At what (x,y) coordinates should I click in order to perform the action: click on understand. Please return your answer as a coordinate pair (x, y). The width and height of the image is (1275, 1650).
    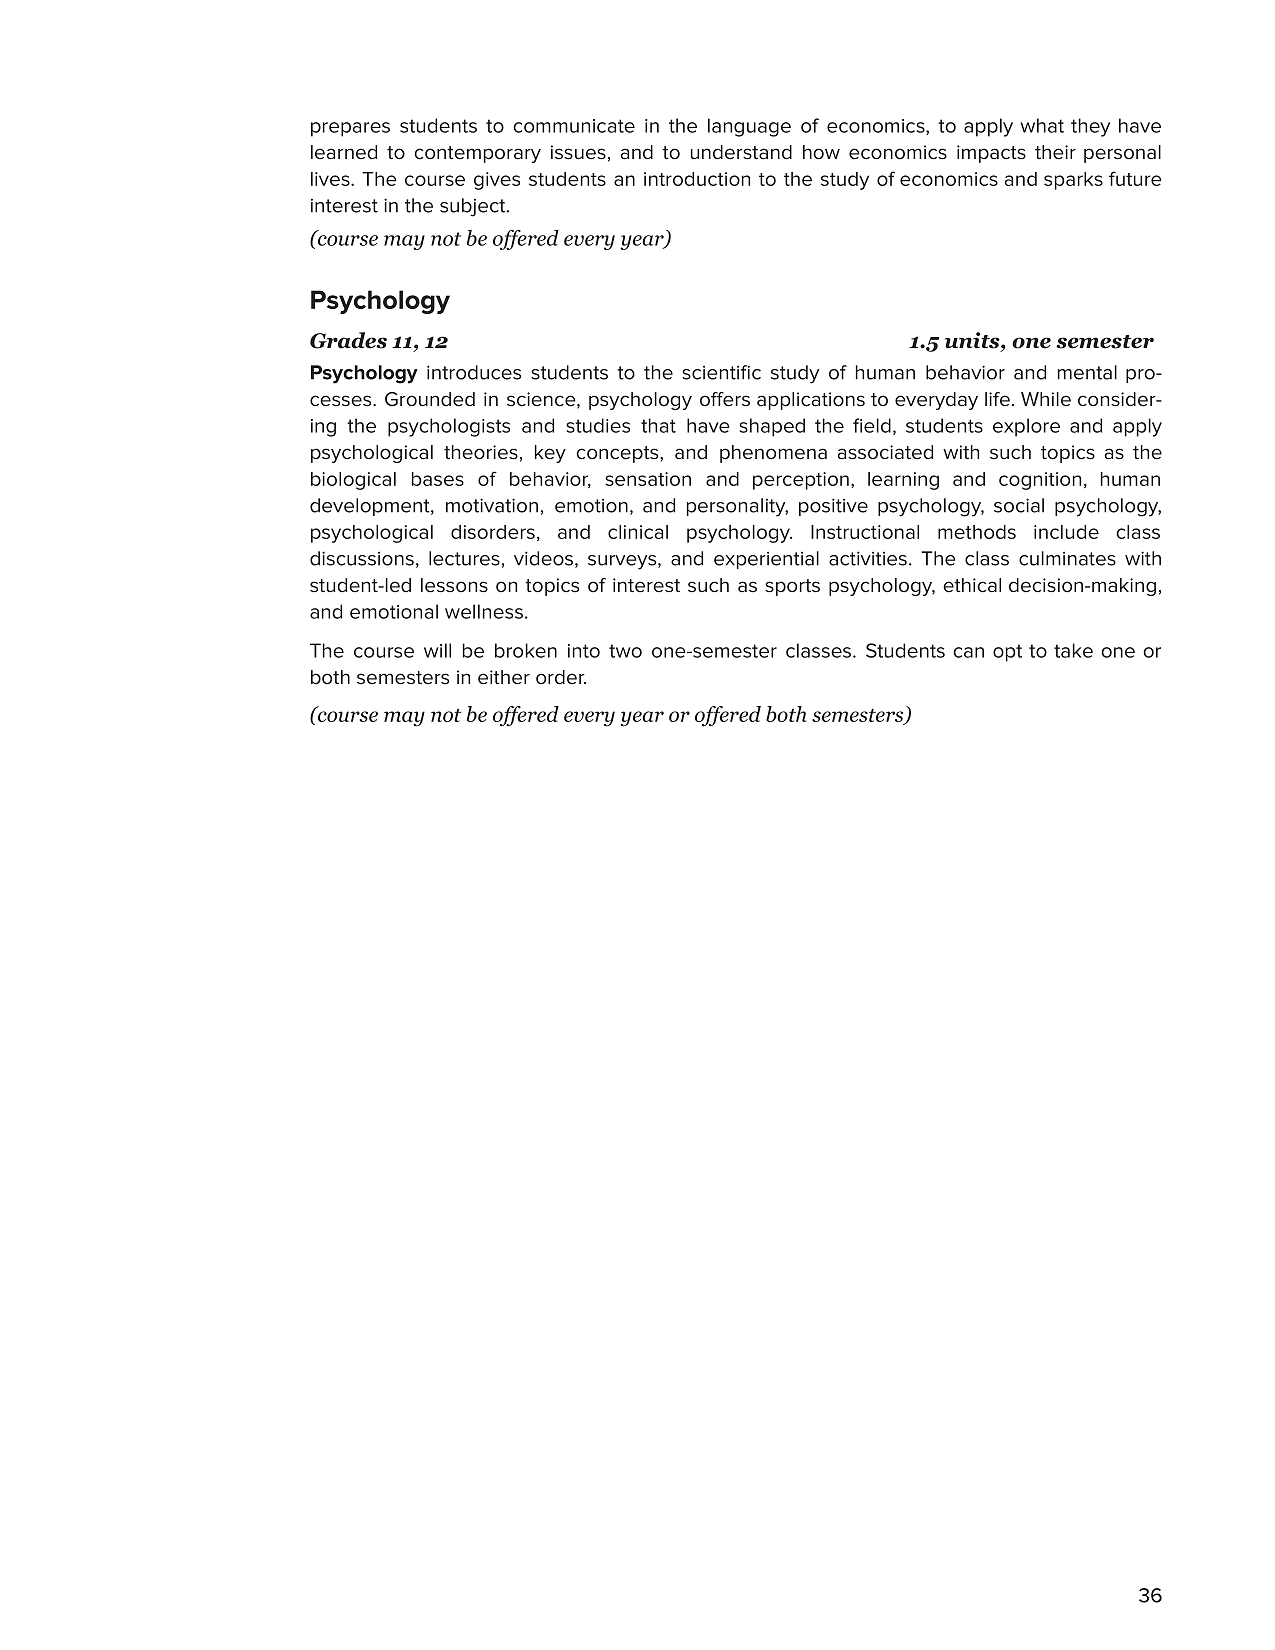
    Looking at the image, I should click on (741, 152).
